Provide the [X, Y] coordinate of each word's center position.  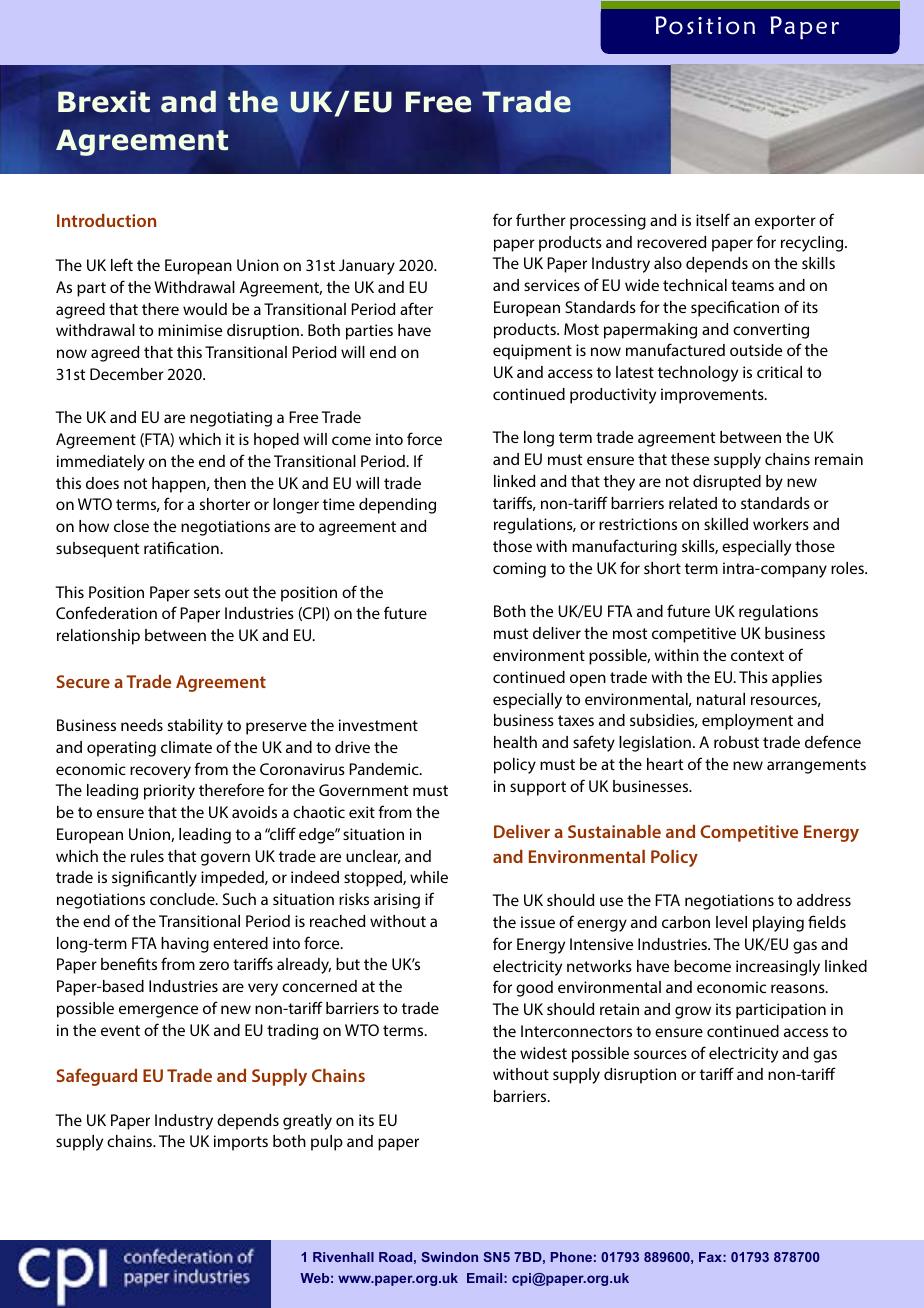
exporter [785, 222]
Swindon [449, 1257]
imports [241, 1143]
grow [693, 1012]
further [541, 219]
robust [736, 742]
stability [195, 727]
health [515, 742]
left [122, 264]
